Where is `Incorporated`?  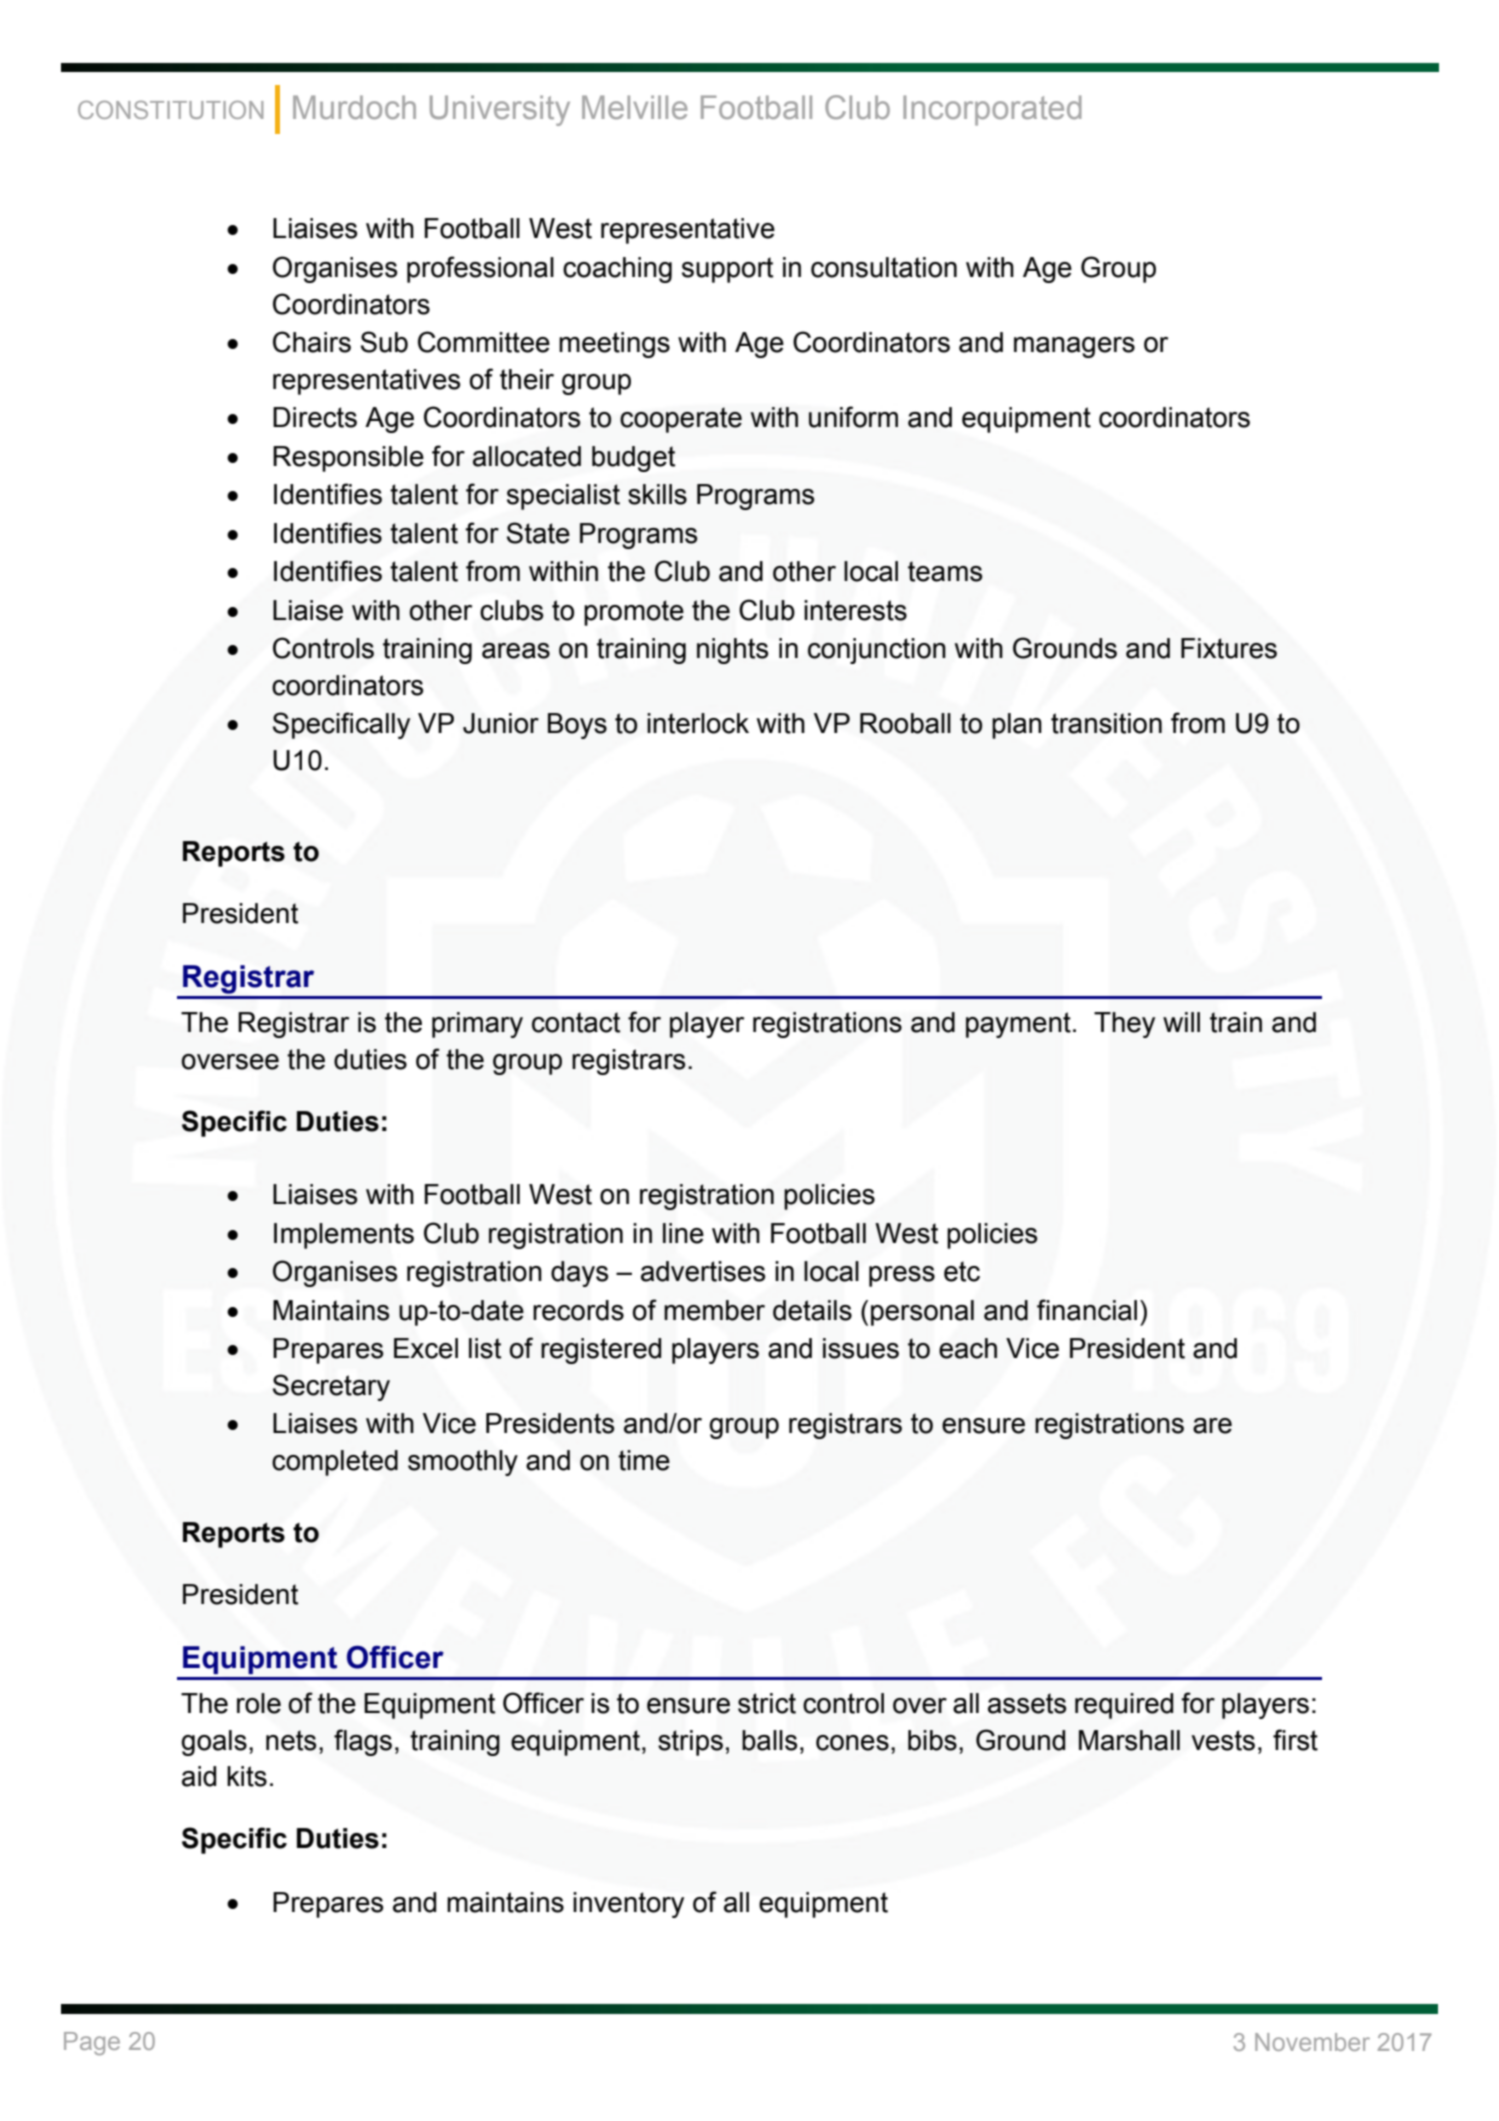 Incorporated is located at coordinates (992, 110).
